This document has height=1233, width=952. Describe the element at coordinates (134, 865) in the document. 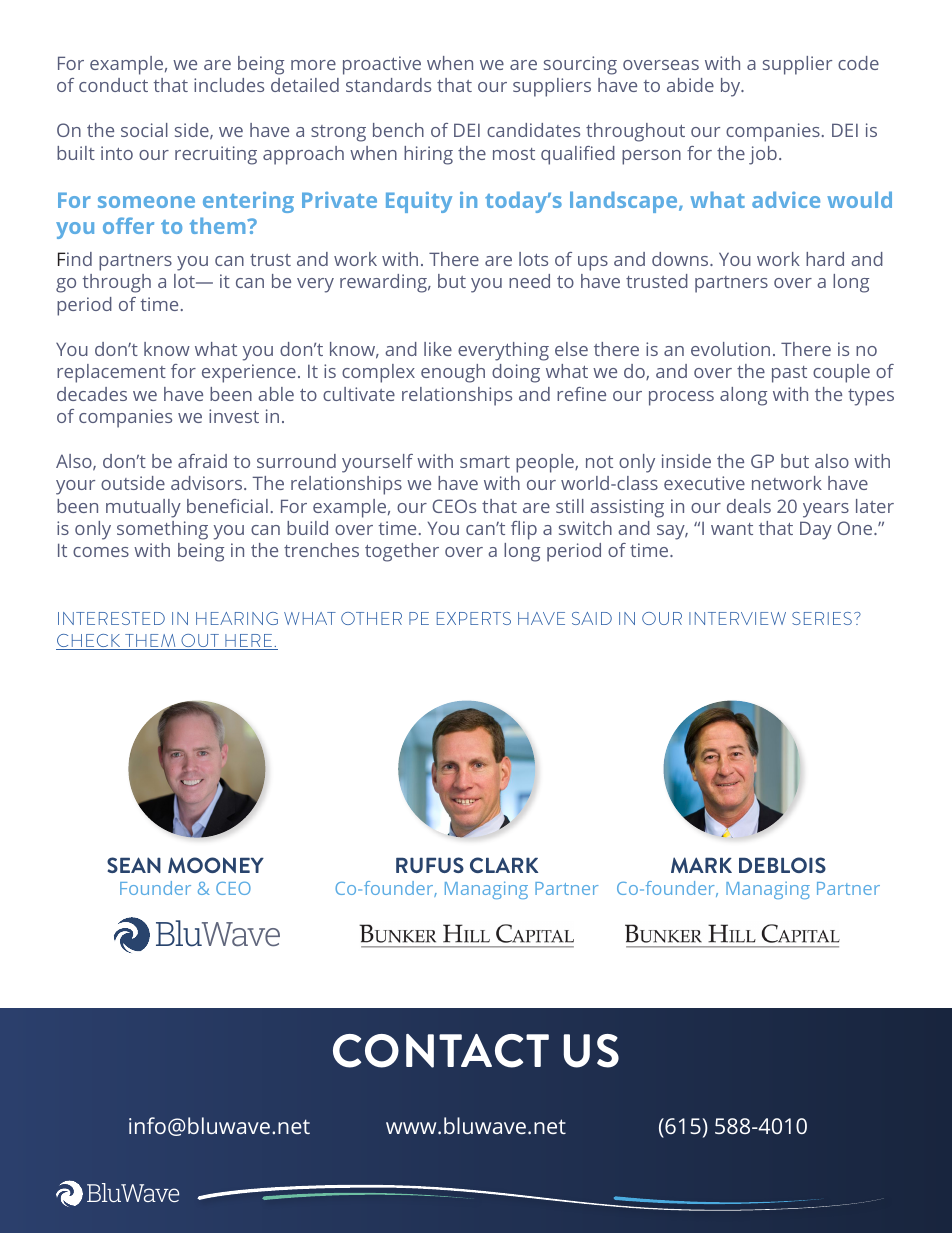

I see `SEAN` at that location.
